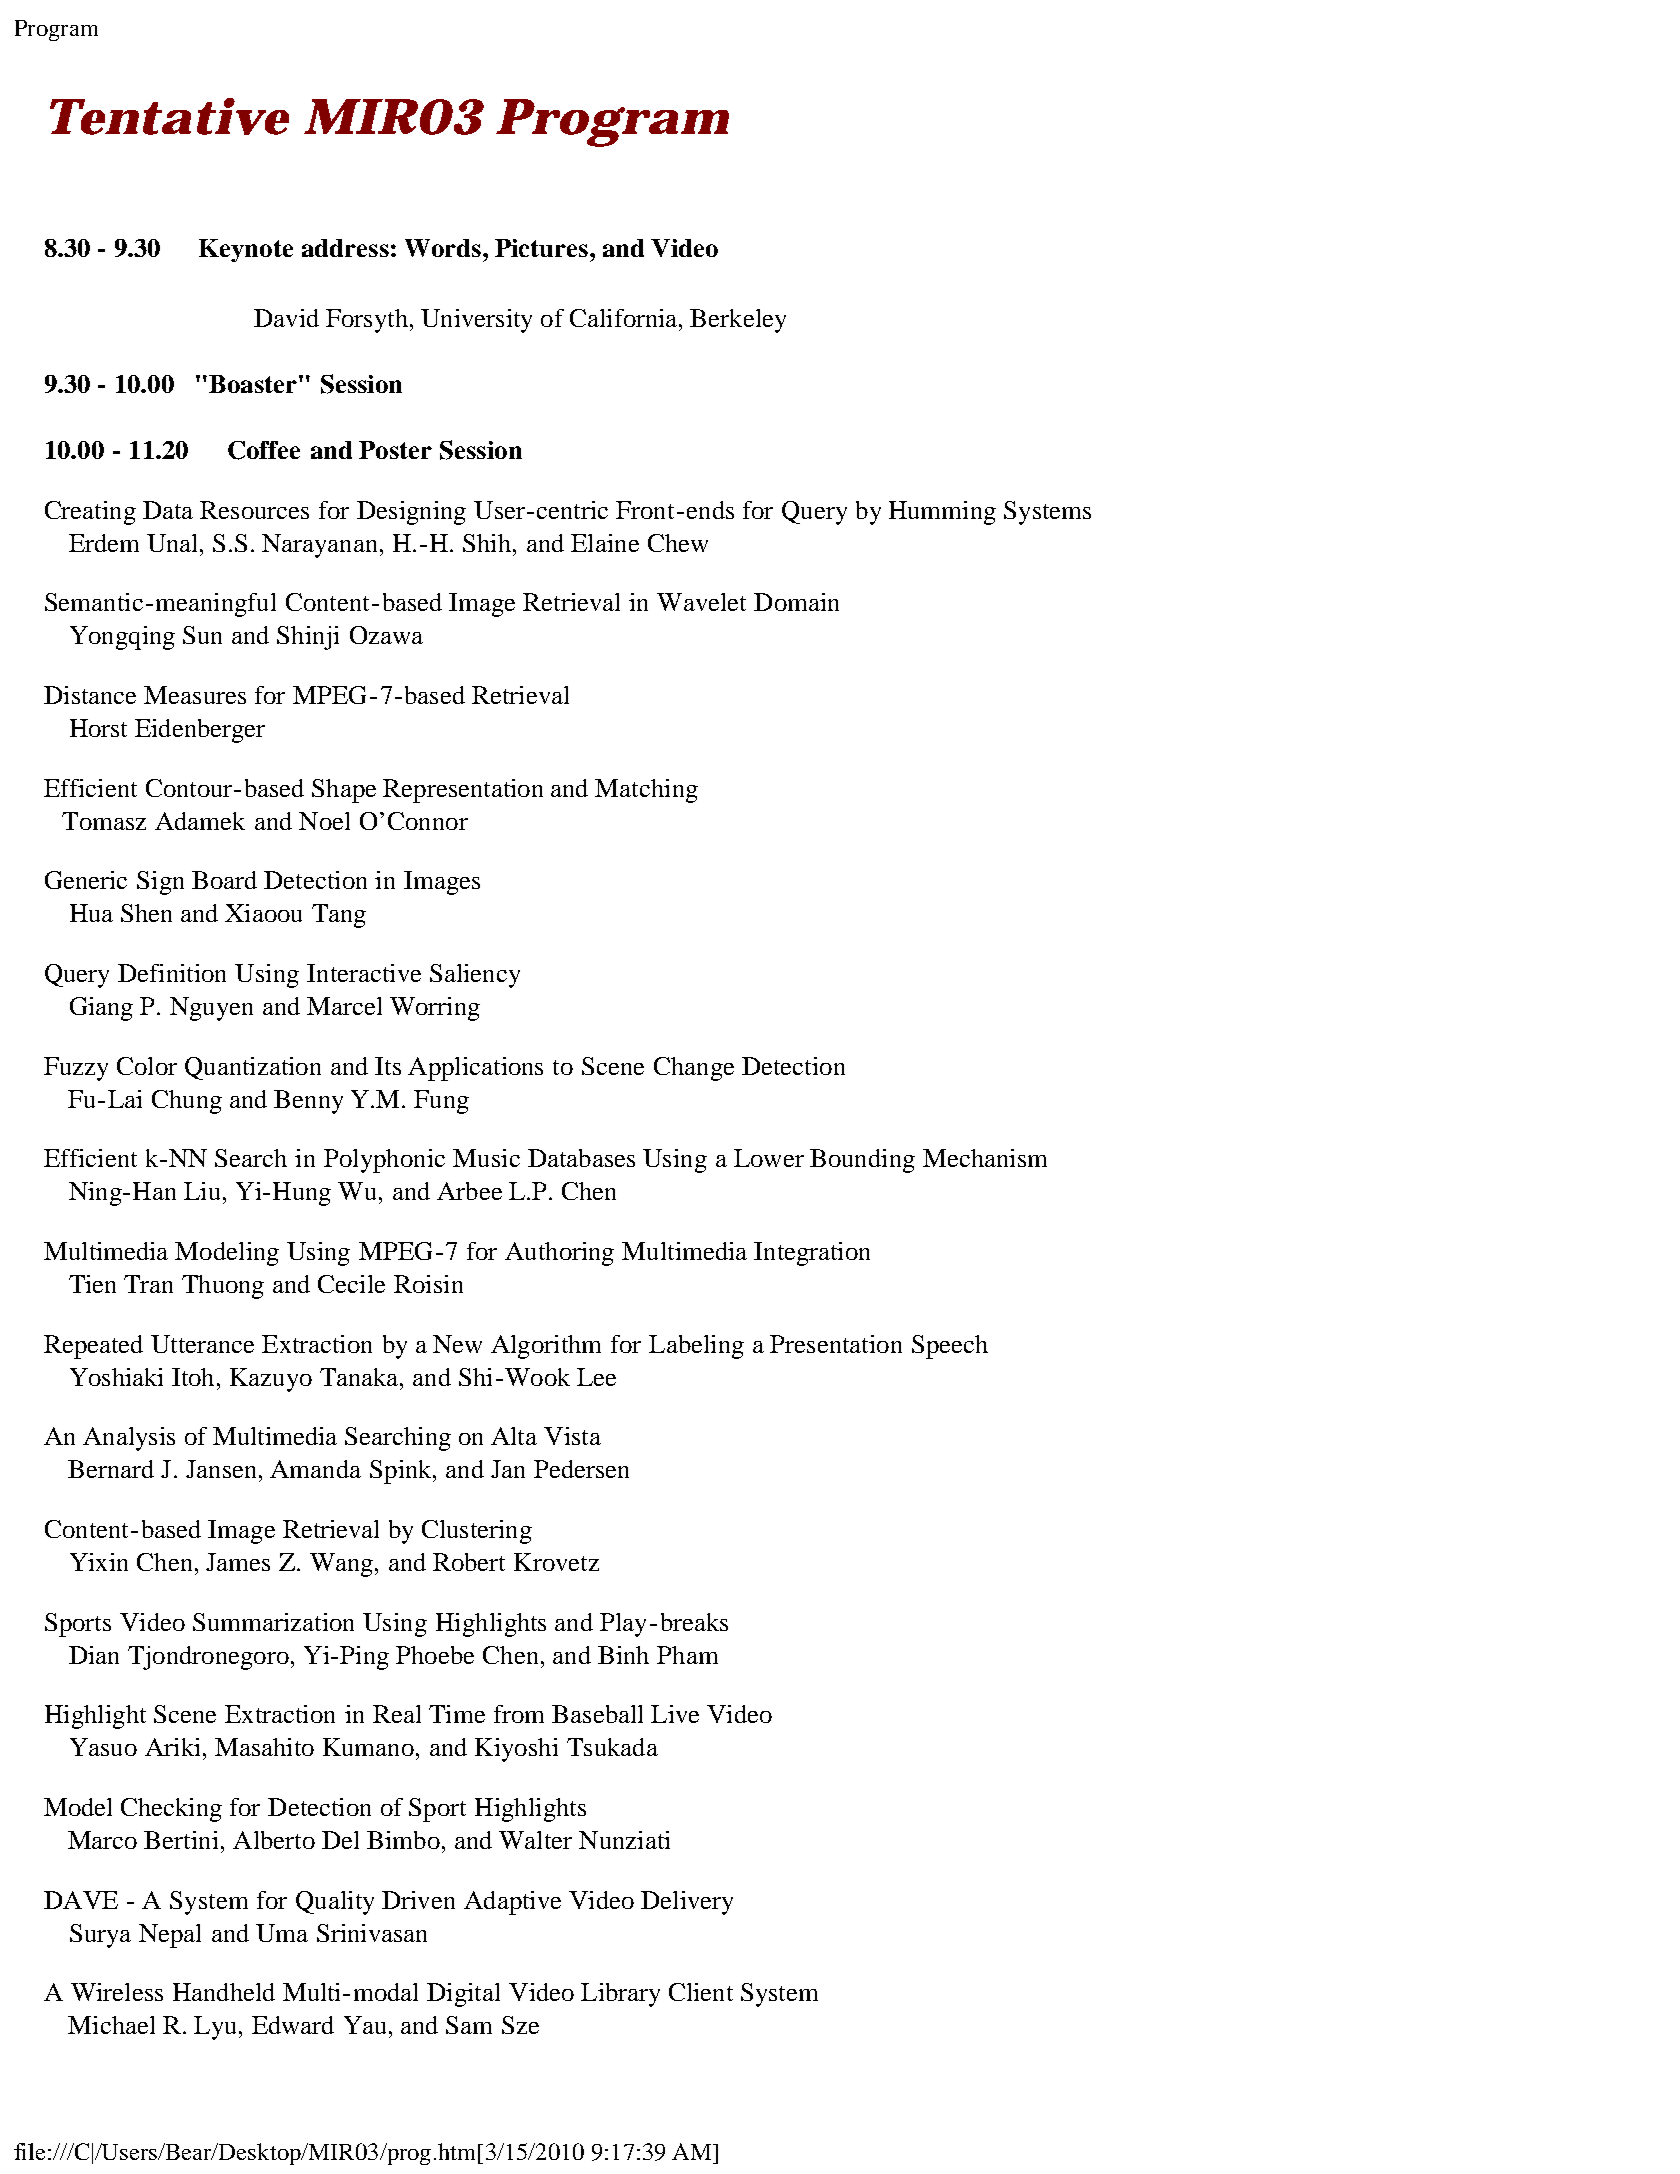 The image size is (1680, 2174). Describe the element at coordinates (147, 1066) in the image. I see `Color` at that location.
